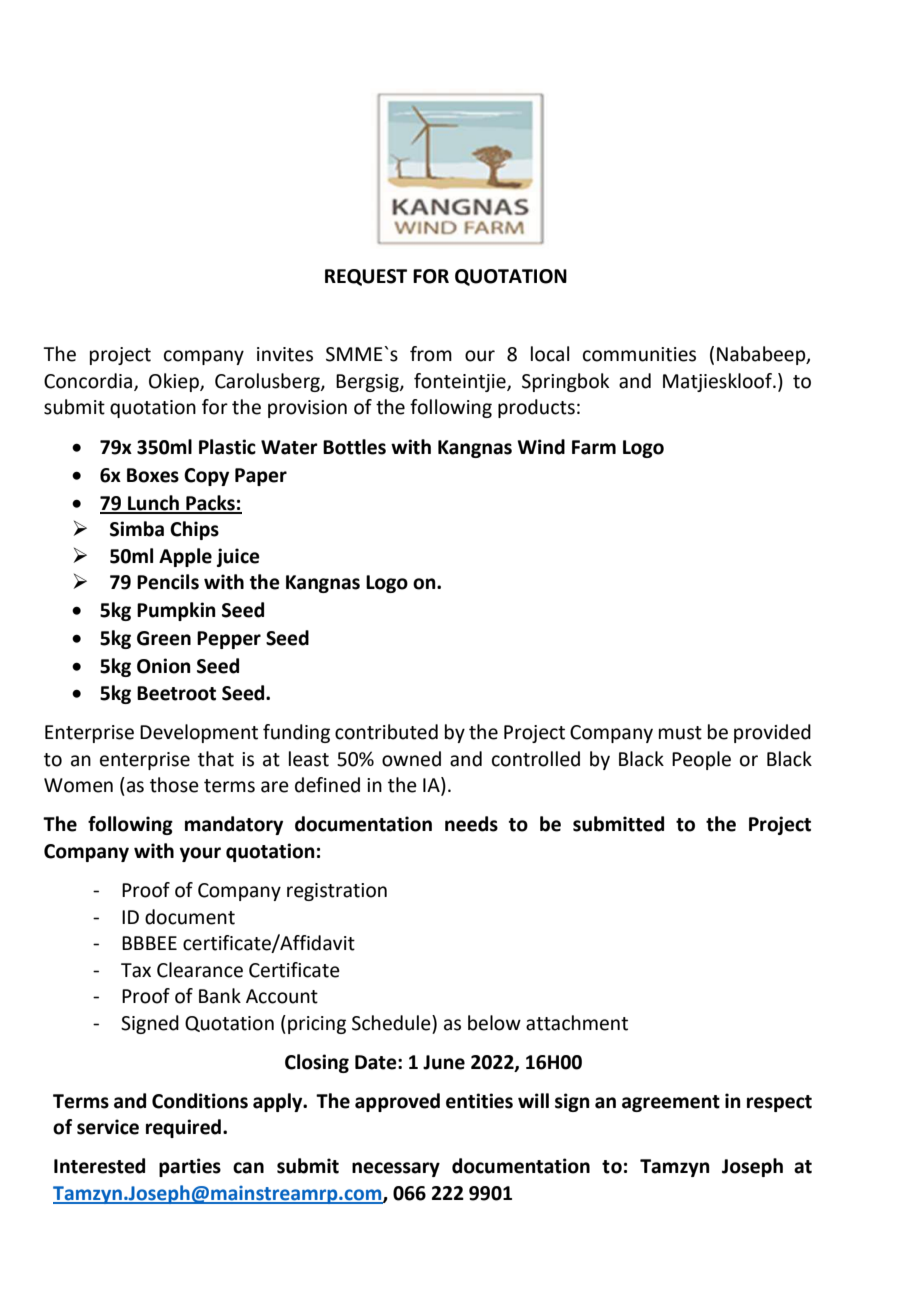 The height and width of the page is (1308, 924). Describe the element at coordinates (386, 732) in the page. I see `contributed` at that location.
